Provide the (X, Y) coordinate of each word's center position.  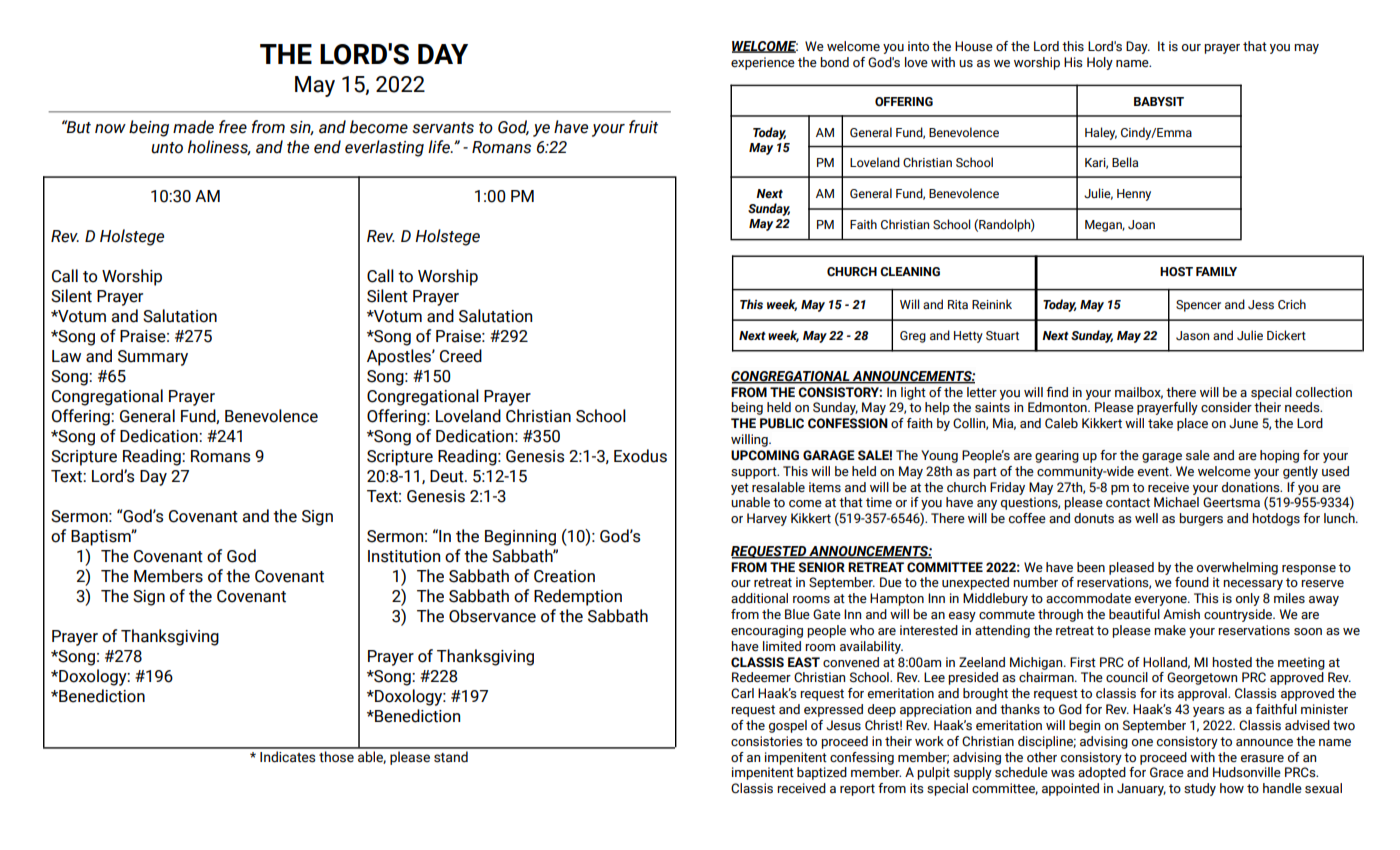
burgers (1201, 519)
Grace (1167, 772)
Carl (742, 693)
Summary (153, 358)
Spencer (1198, 306)
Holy (1100, 63)
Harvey (767, 519)
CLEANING (910, 272)
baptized (822, 773)
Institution (404, 556)
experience (763, 63)
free (233, 127)
